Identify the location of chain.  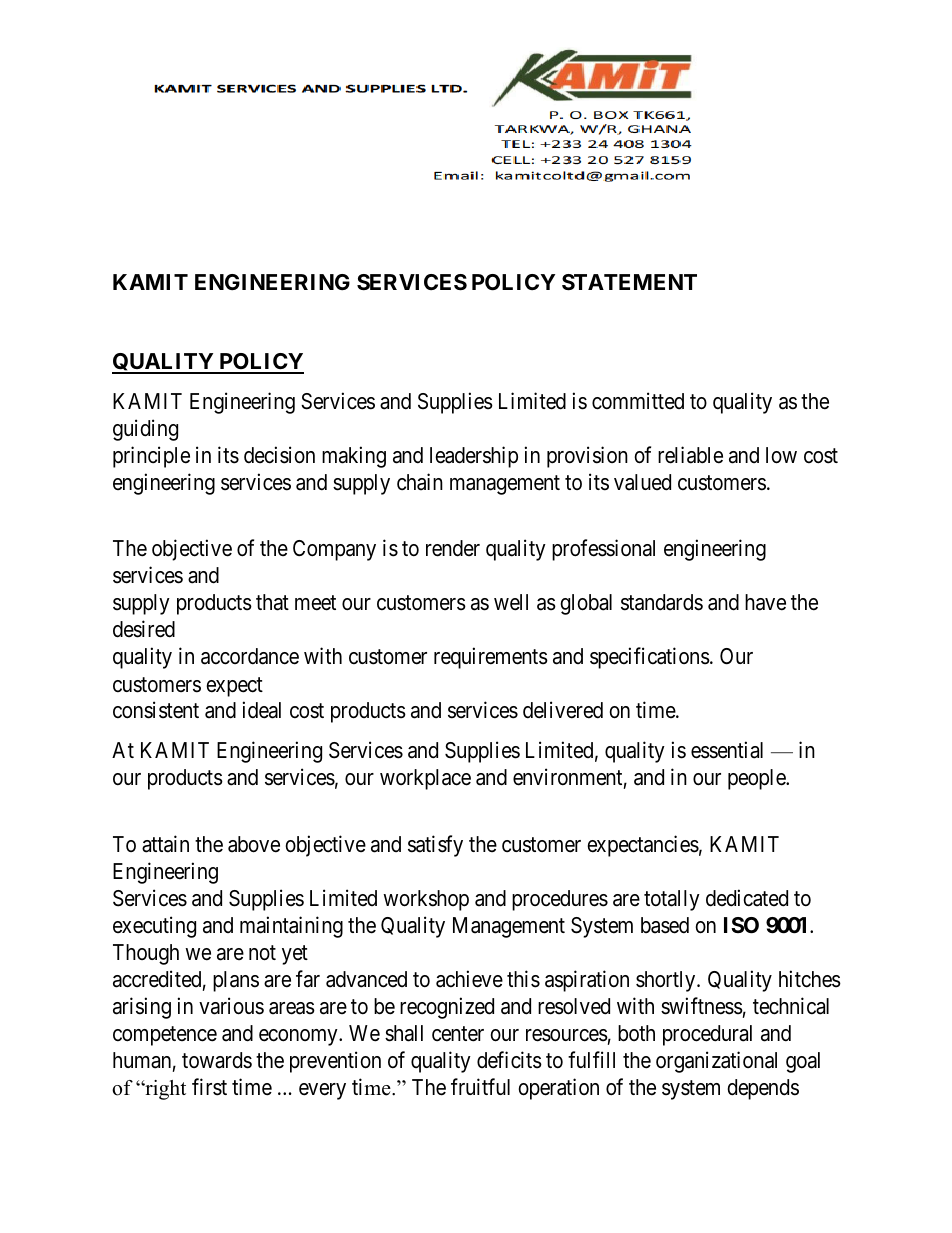
(420, 482).
